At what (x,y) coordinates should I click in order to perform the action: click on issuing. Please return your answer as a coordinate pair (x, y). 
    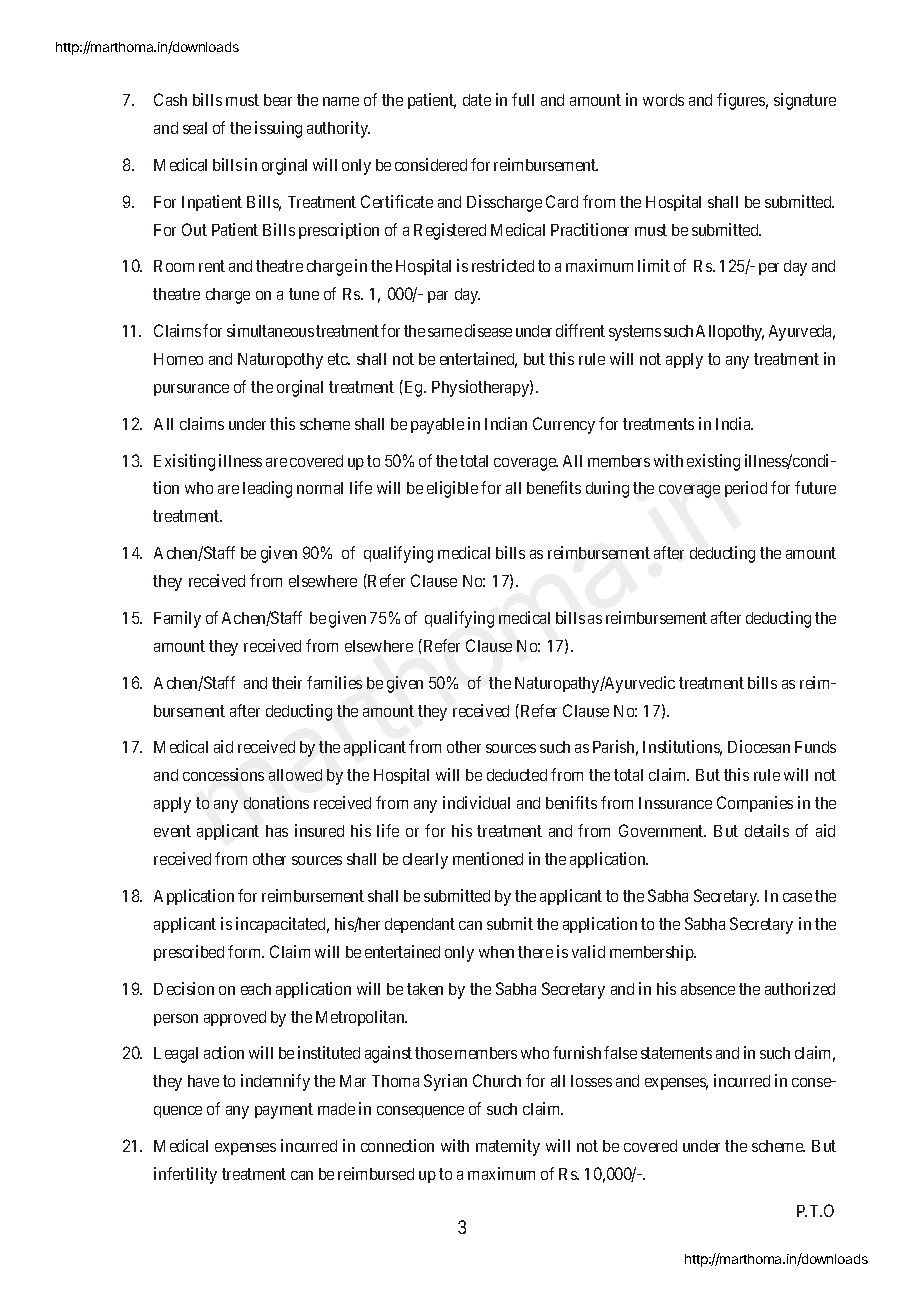
    Looking at the image, I should click on (278, 129).
